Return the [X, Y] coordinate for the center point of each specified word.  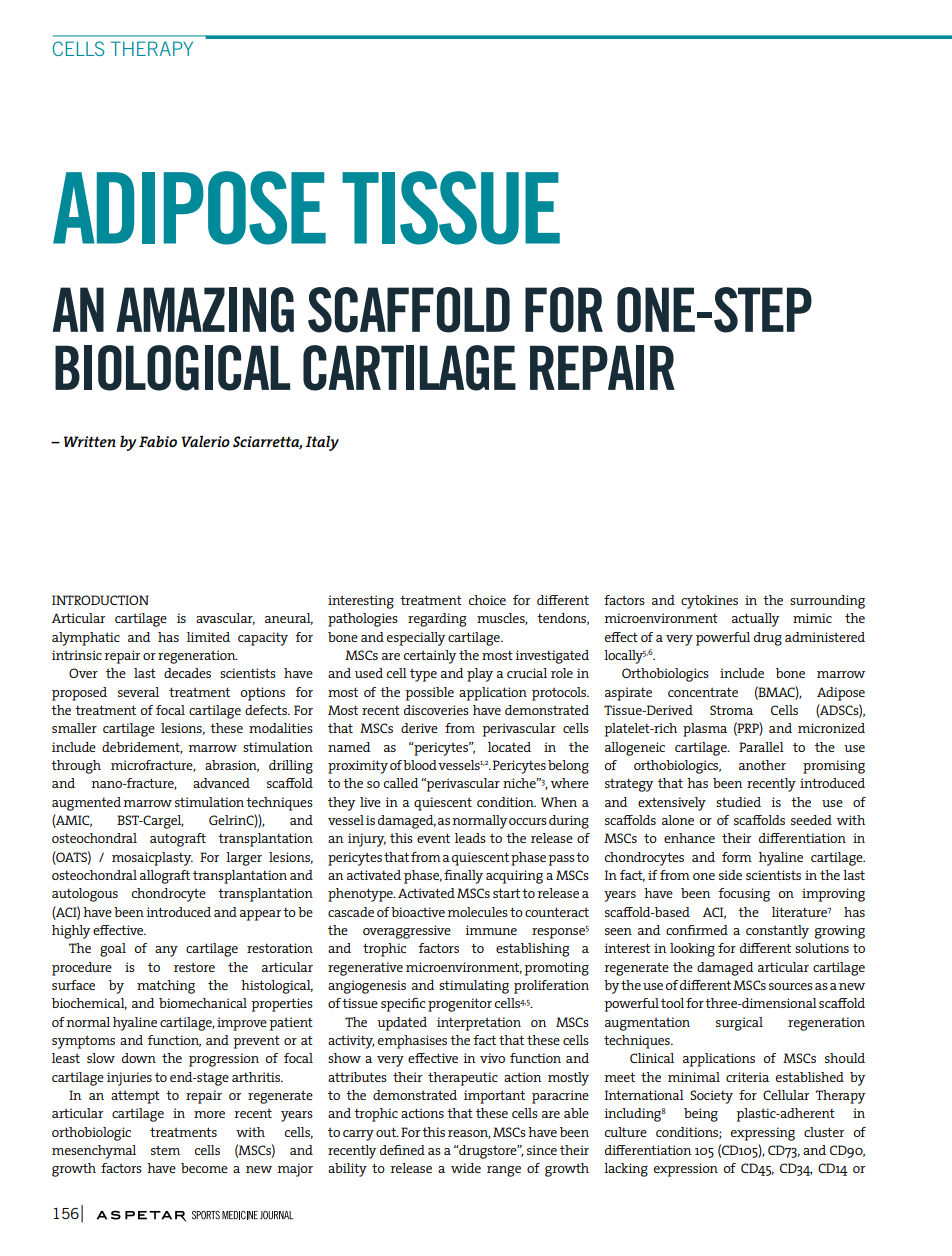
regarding [437, 620]
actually [756, 620]
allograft [165, 877]
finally [463, 877]
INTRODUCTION [100, 600]
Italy [322, 443]
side [730, 875]
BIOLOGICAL [172, 368]
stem [165, 1150]
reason [469, 1134]
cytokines [709, 602]
